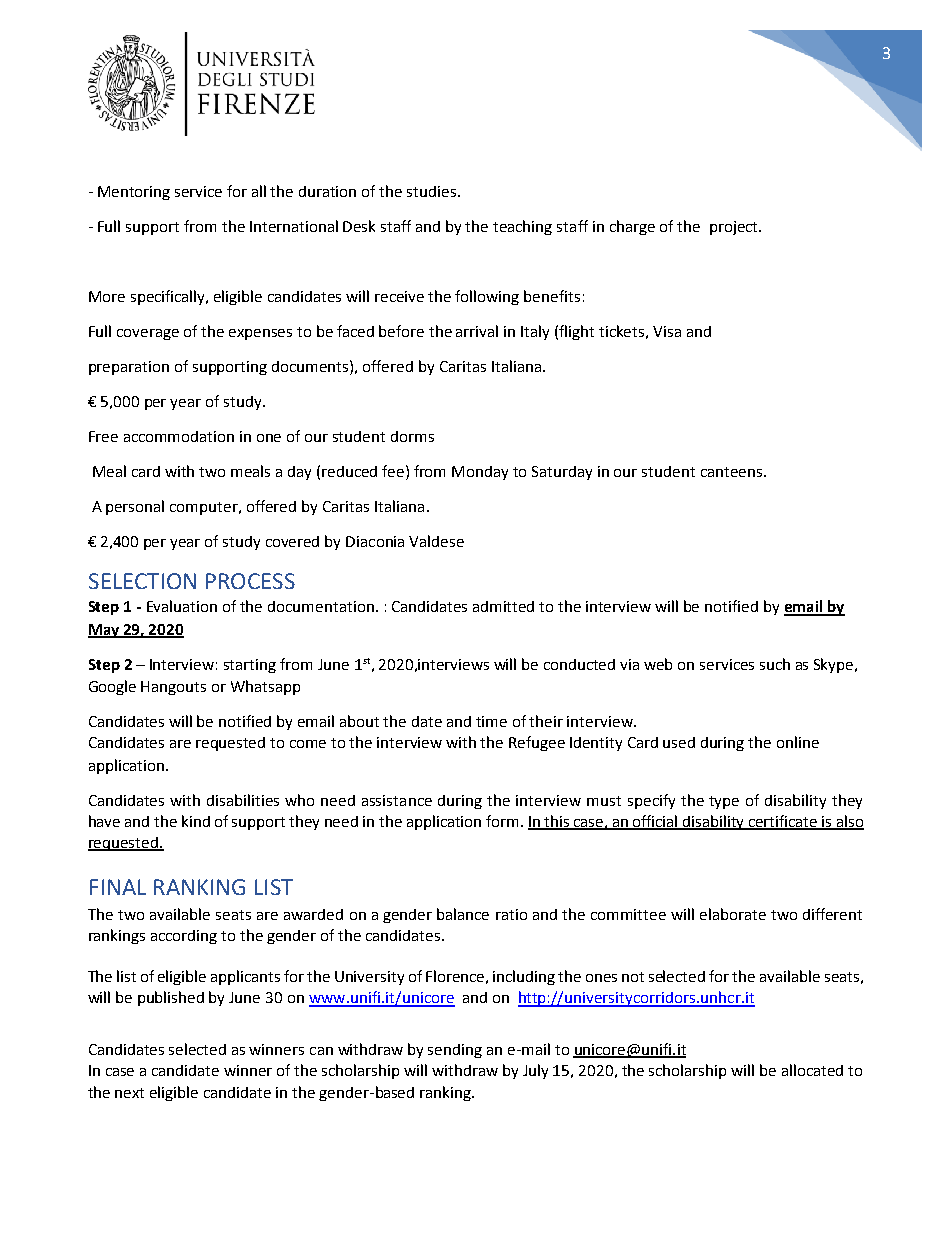 The height and width of the screenshot is (1233, 952). I want to click on teaching, so click(522, 227).
